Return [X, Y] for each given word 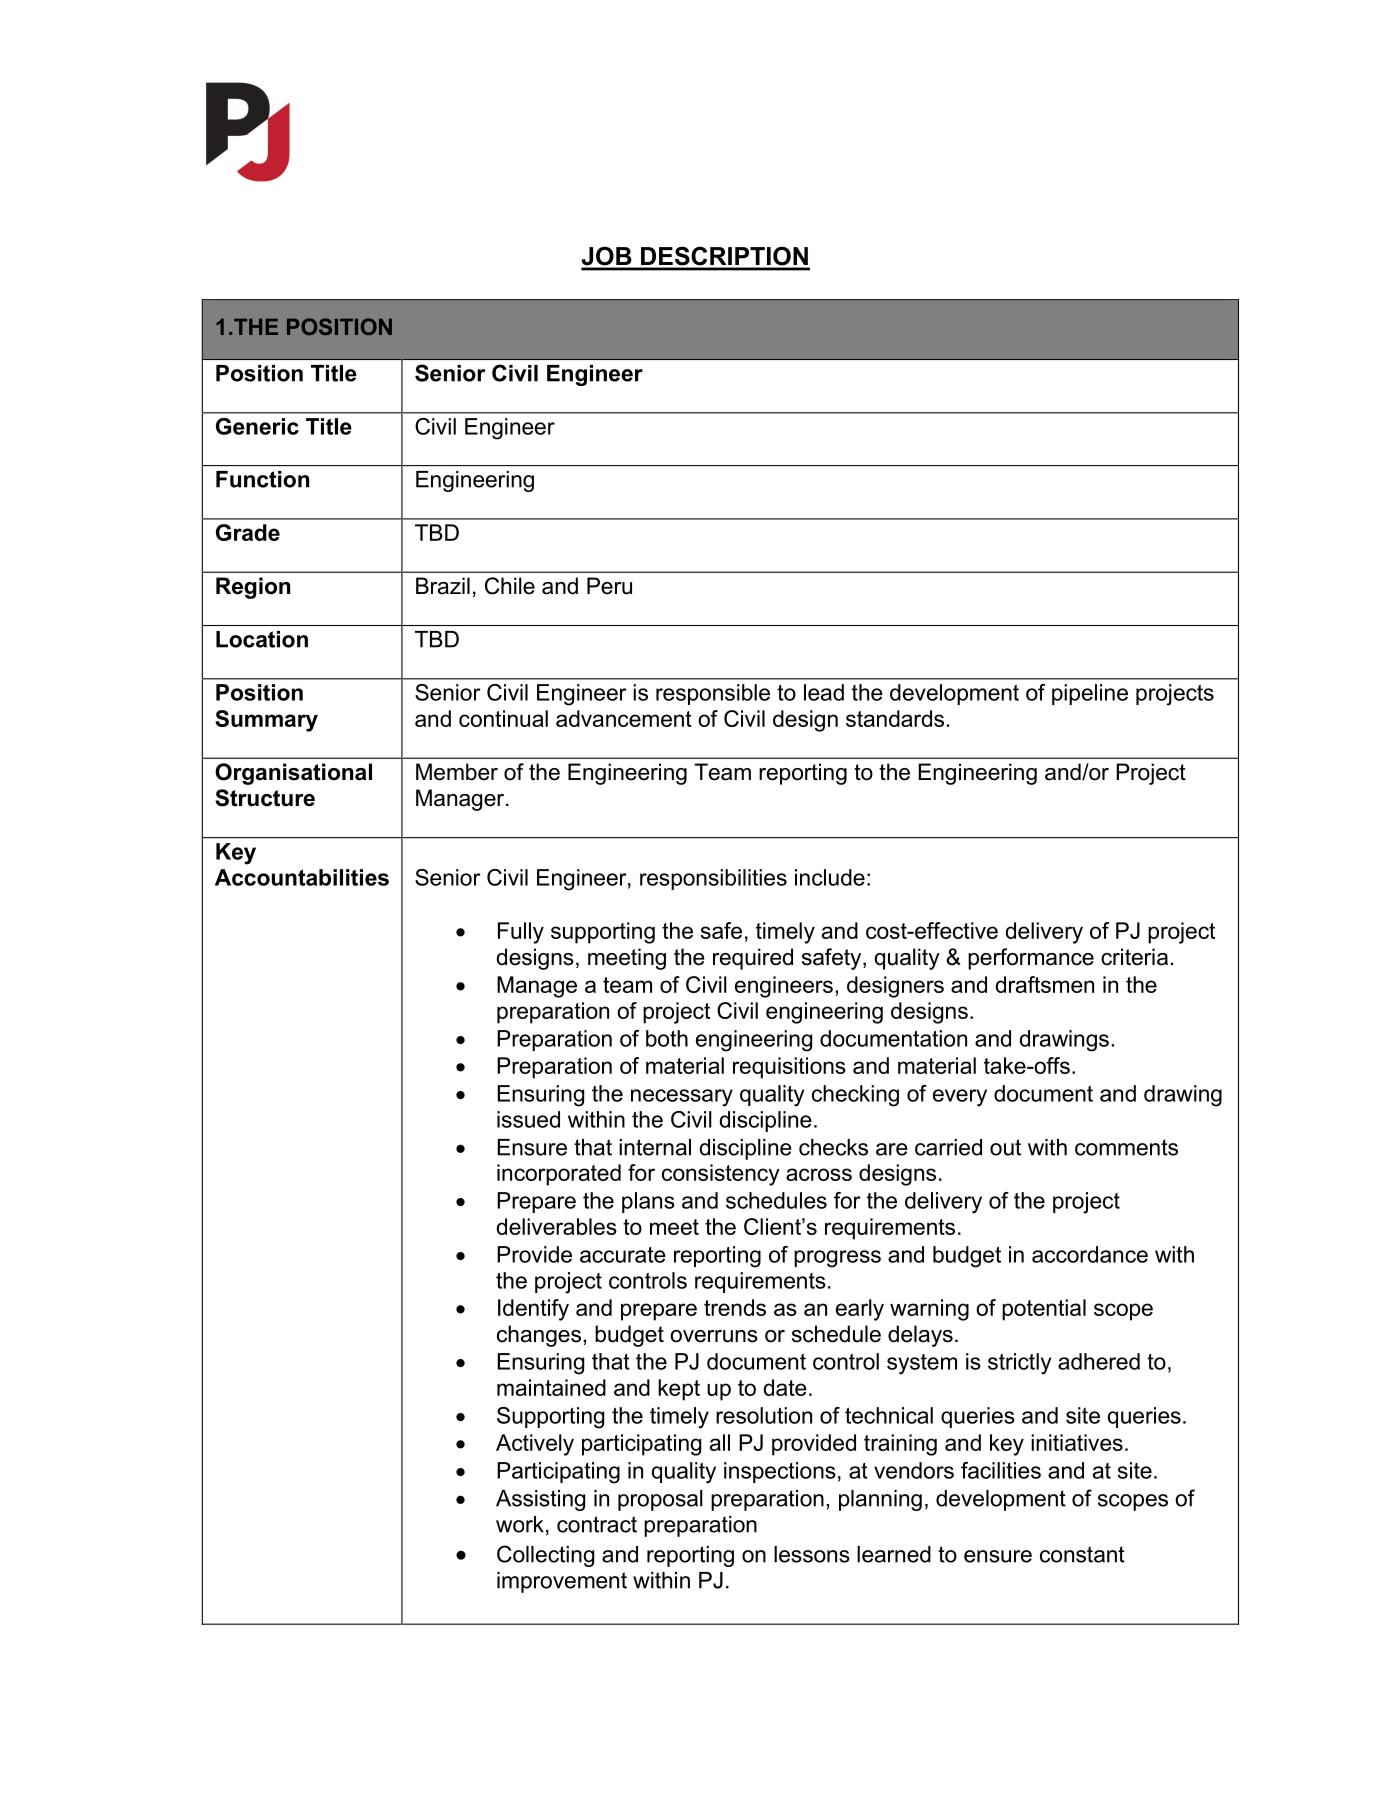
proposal [660, 1500]
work [520, 1524]
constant [1082, 1554]
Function [262, 479]
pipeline [1090, 694]
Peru [609, 586]
